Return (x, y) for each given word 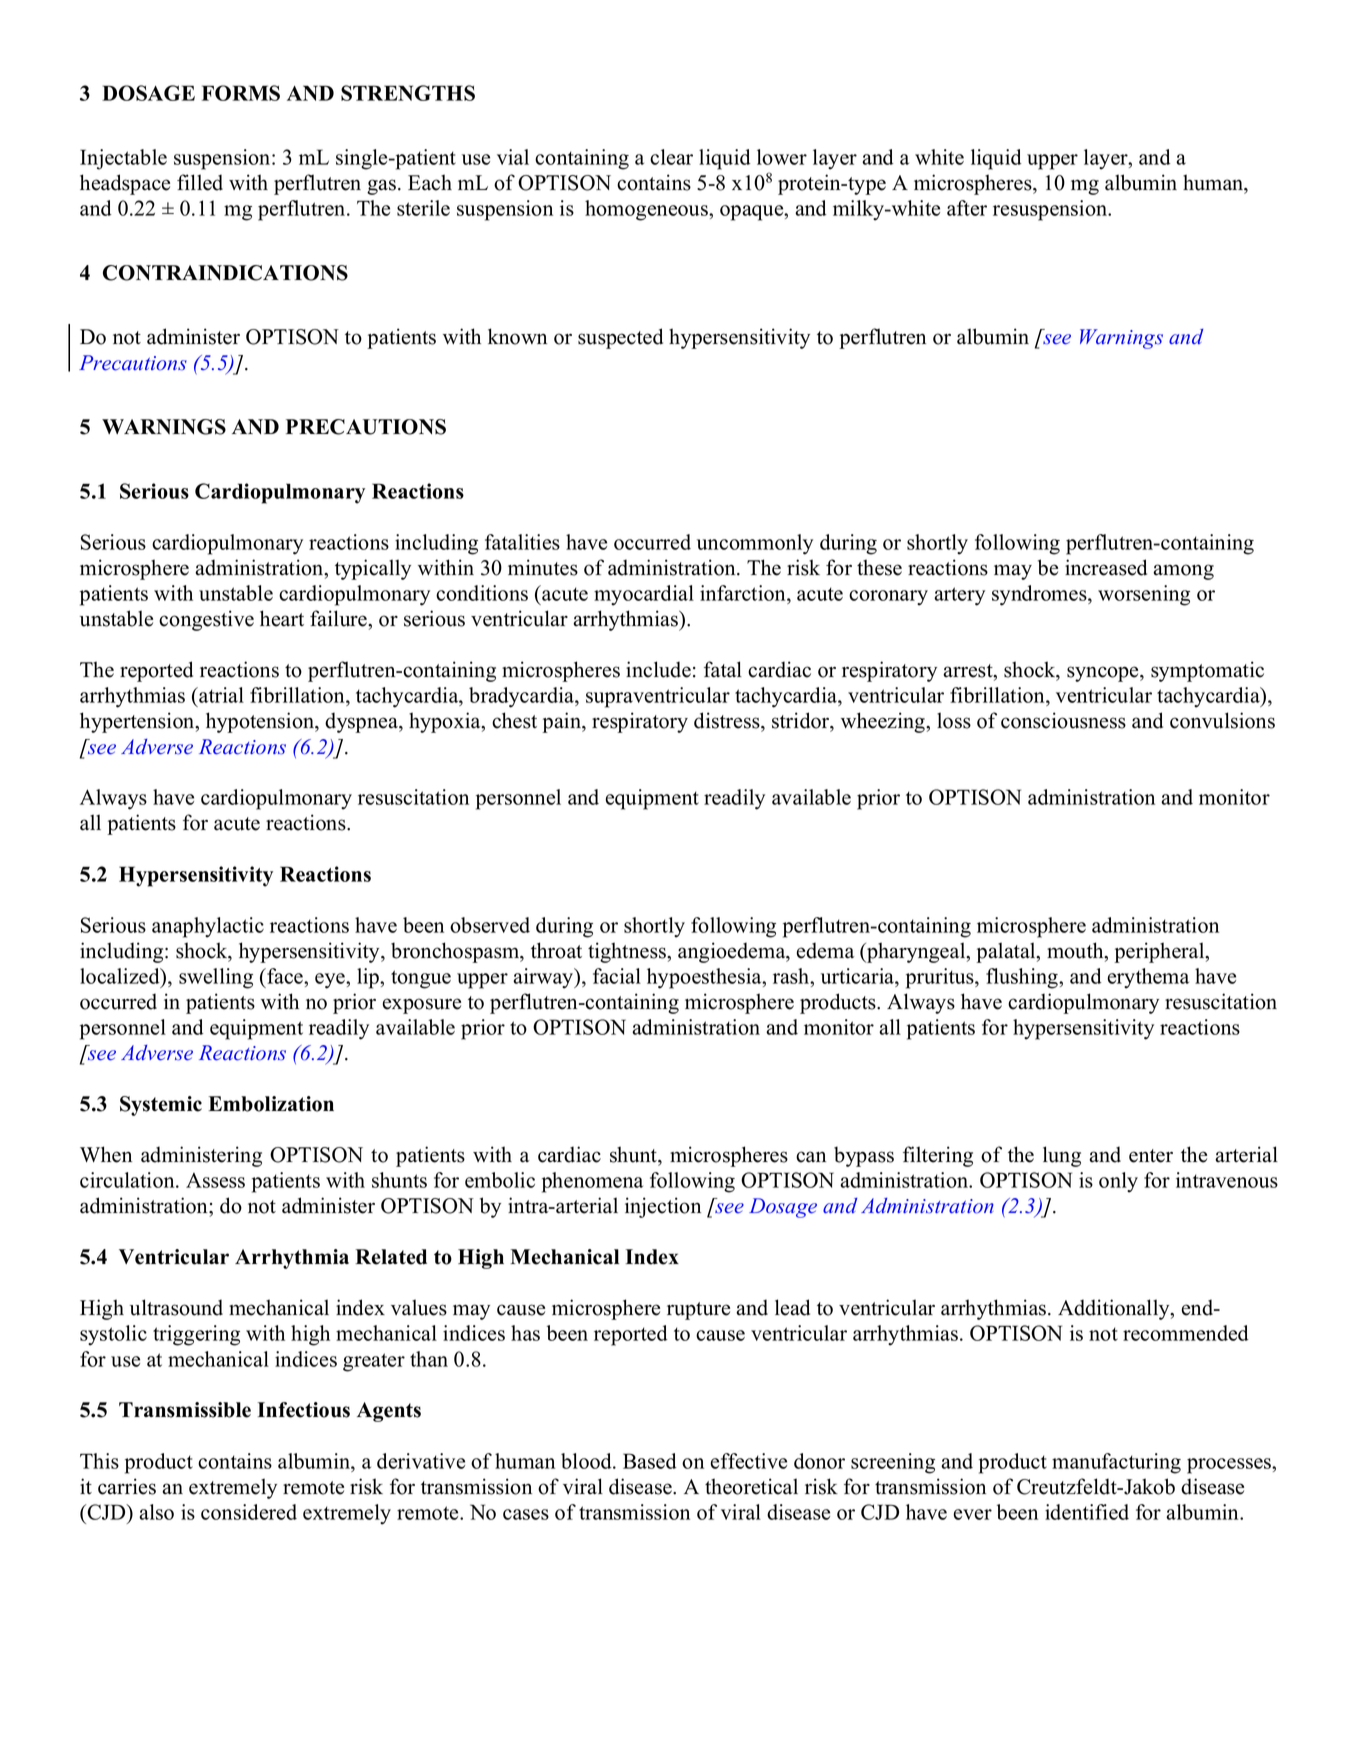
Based (650, 1461)
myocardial (644, 595)
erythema (1148, 978)
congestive (206, 620)
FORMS (241, 93)
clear (671, 157)
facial (617, 976)
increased (1106, 567)
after (967, 208)
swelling (216, 978)
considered (249, 1512)
